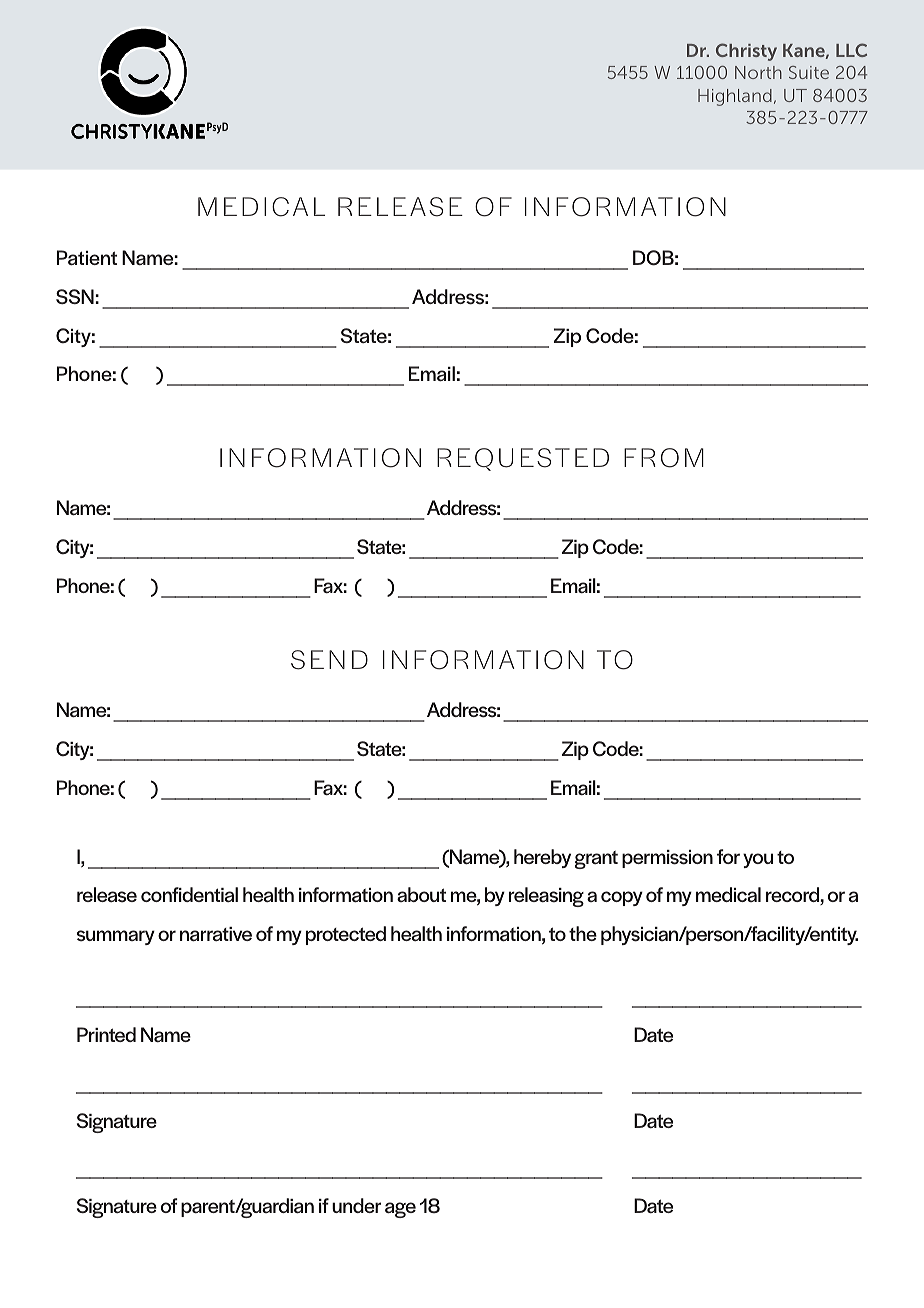  Describe the element at coordinates (664, 458) in the screenshot. I see `FROM` at that location.
